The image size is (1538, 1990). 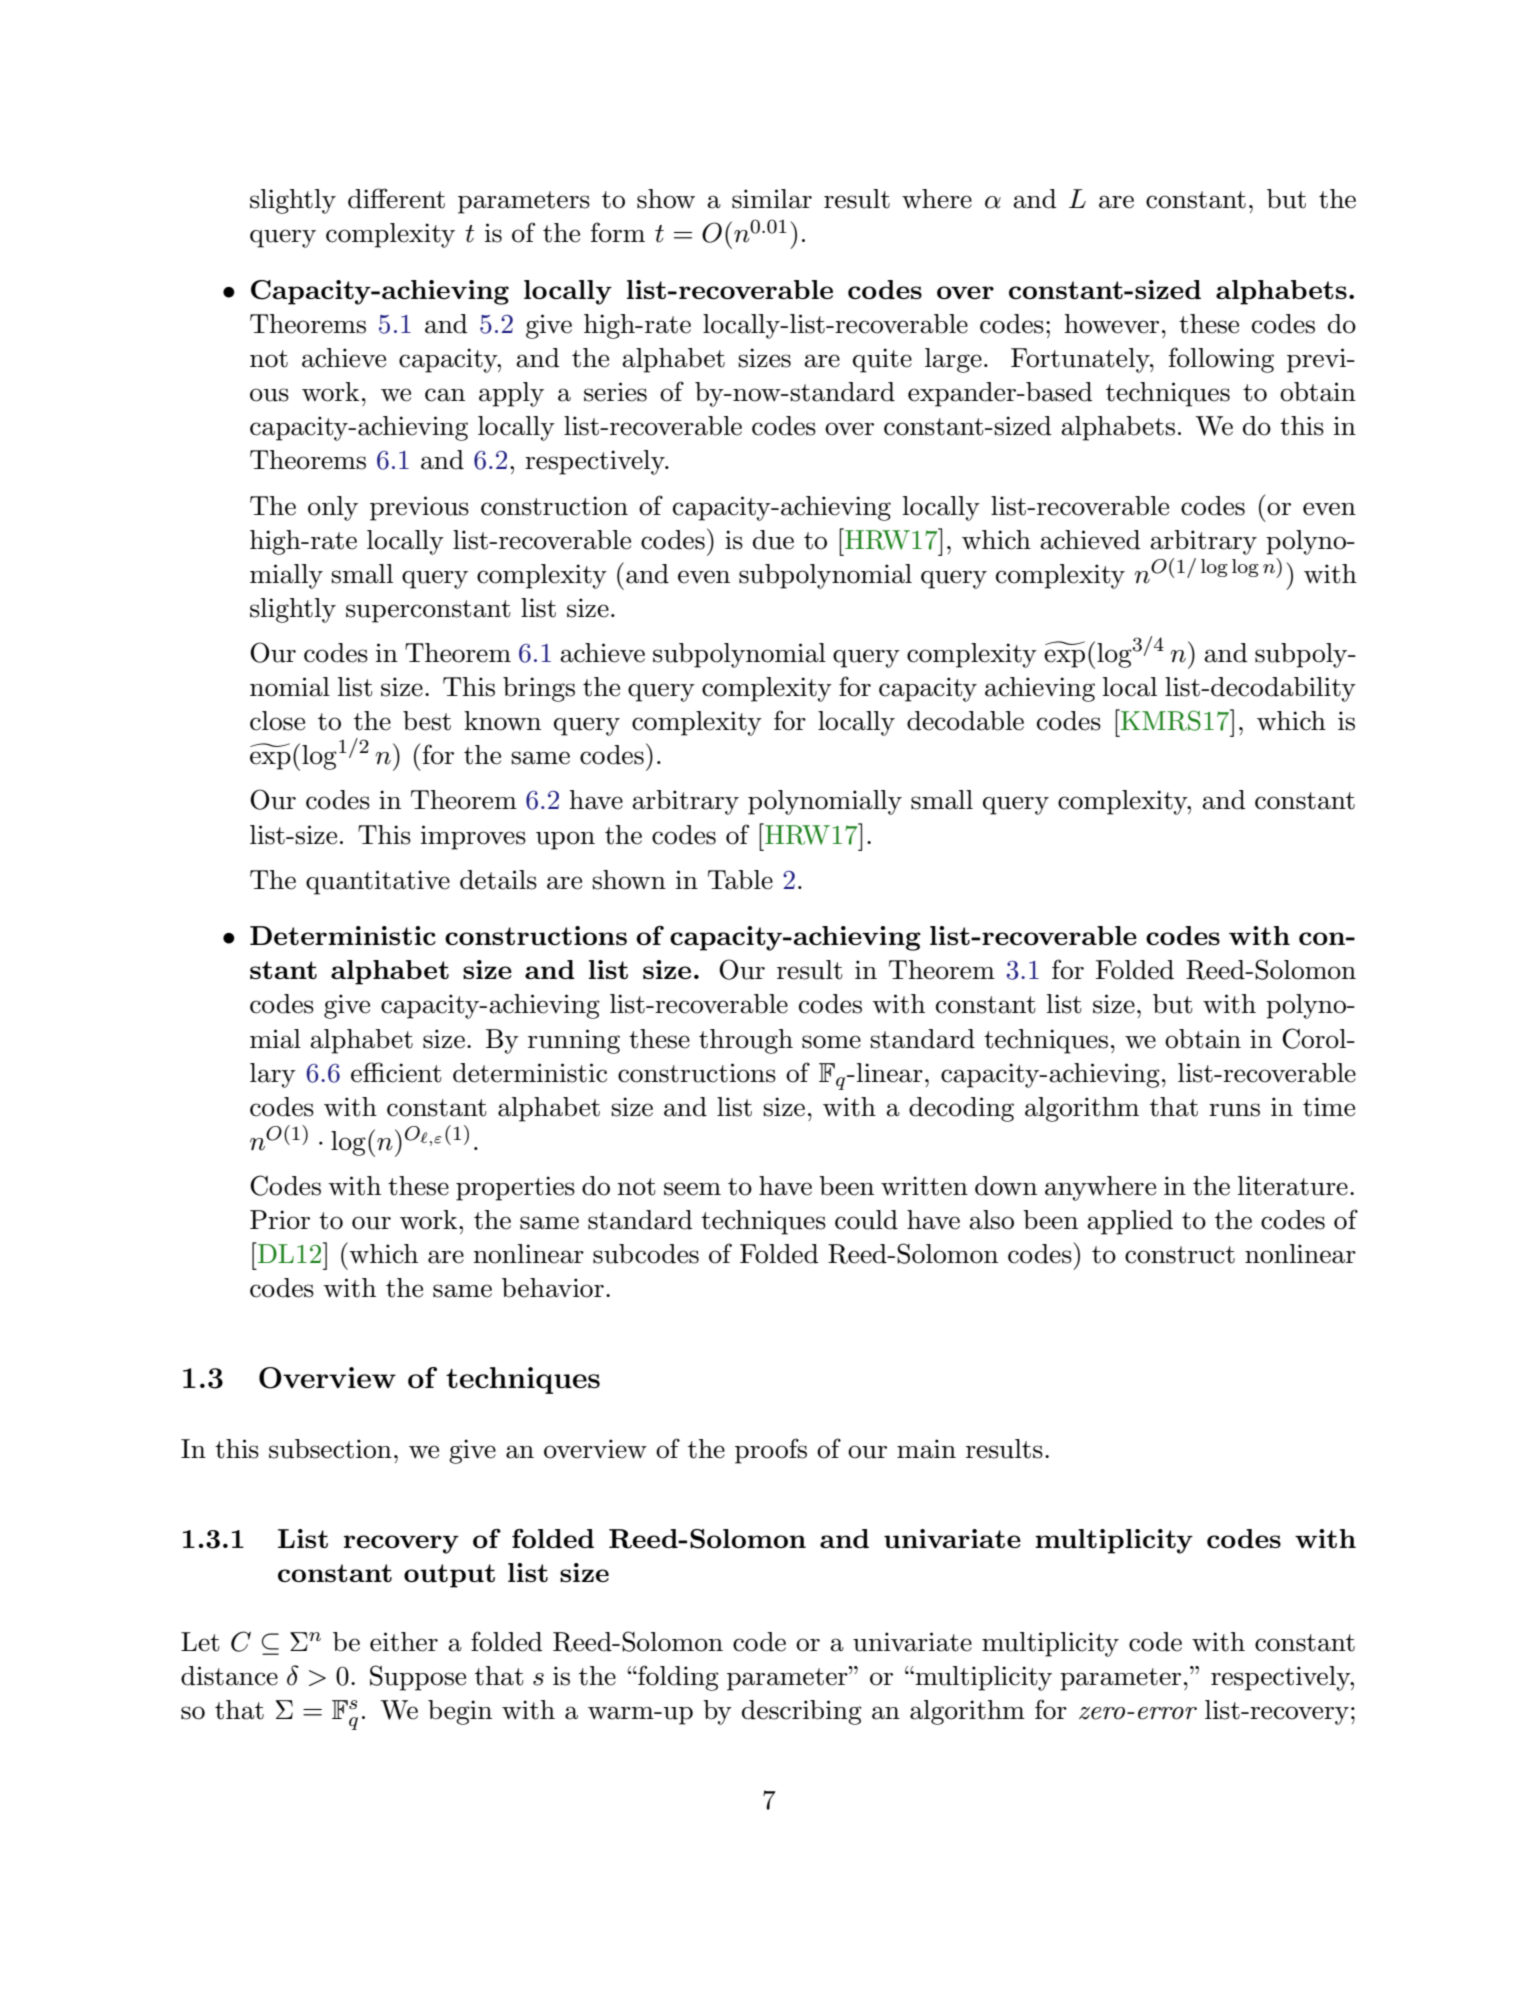 What do you see at coordinates (277, 721) in the document?
I see `close` at bounding box center [277, 721].
